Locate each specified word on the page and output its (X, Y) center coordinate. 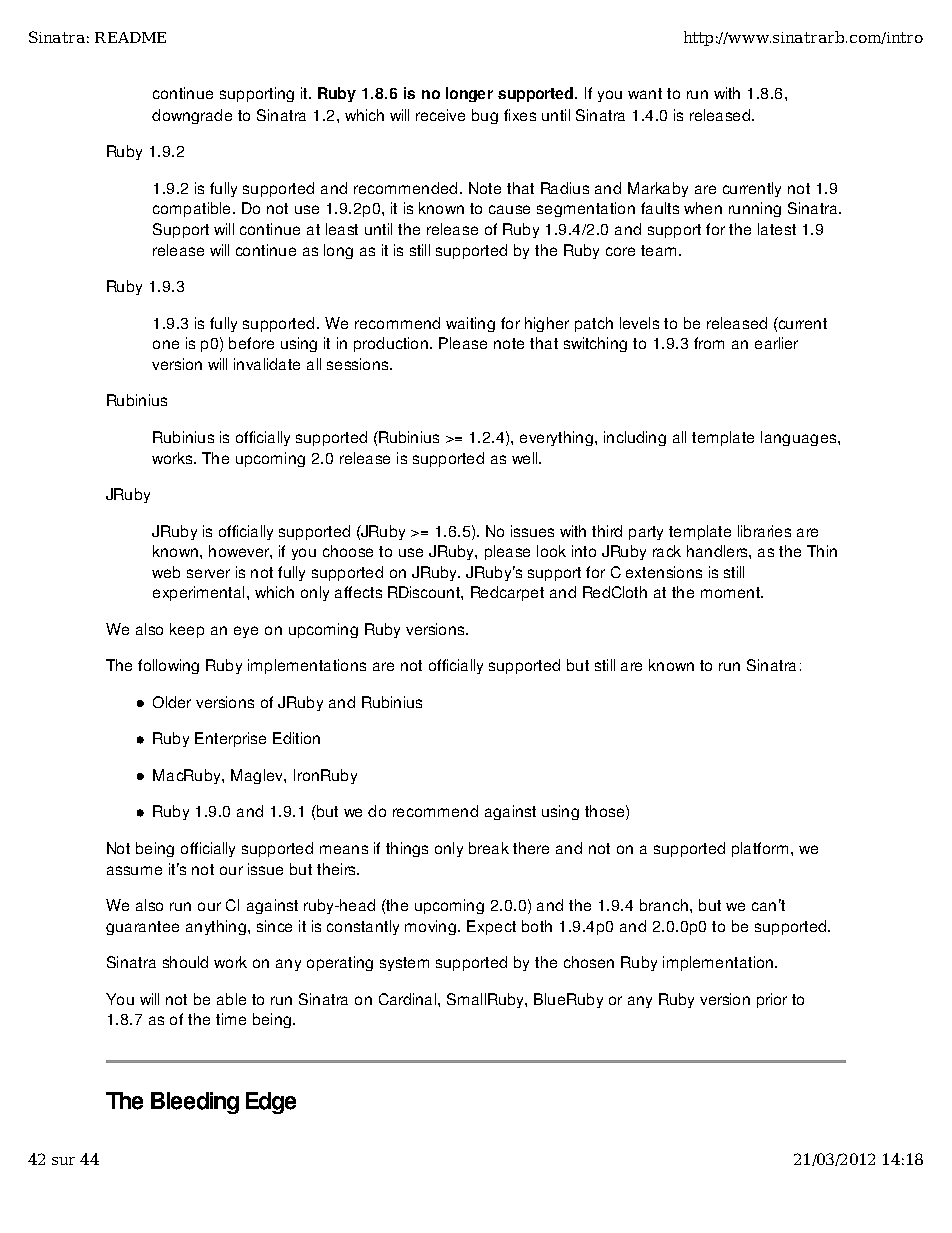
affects (358, 592)
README (130, 37)
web (166, 572)
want (645, 93)
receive (440, 115)
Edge (271, 1103)
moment (732, 592)
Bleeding (195, 1103)
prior (772, 1000)
